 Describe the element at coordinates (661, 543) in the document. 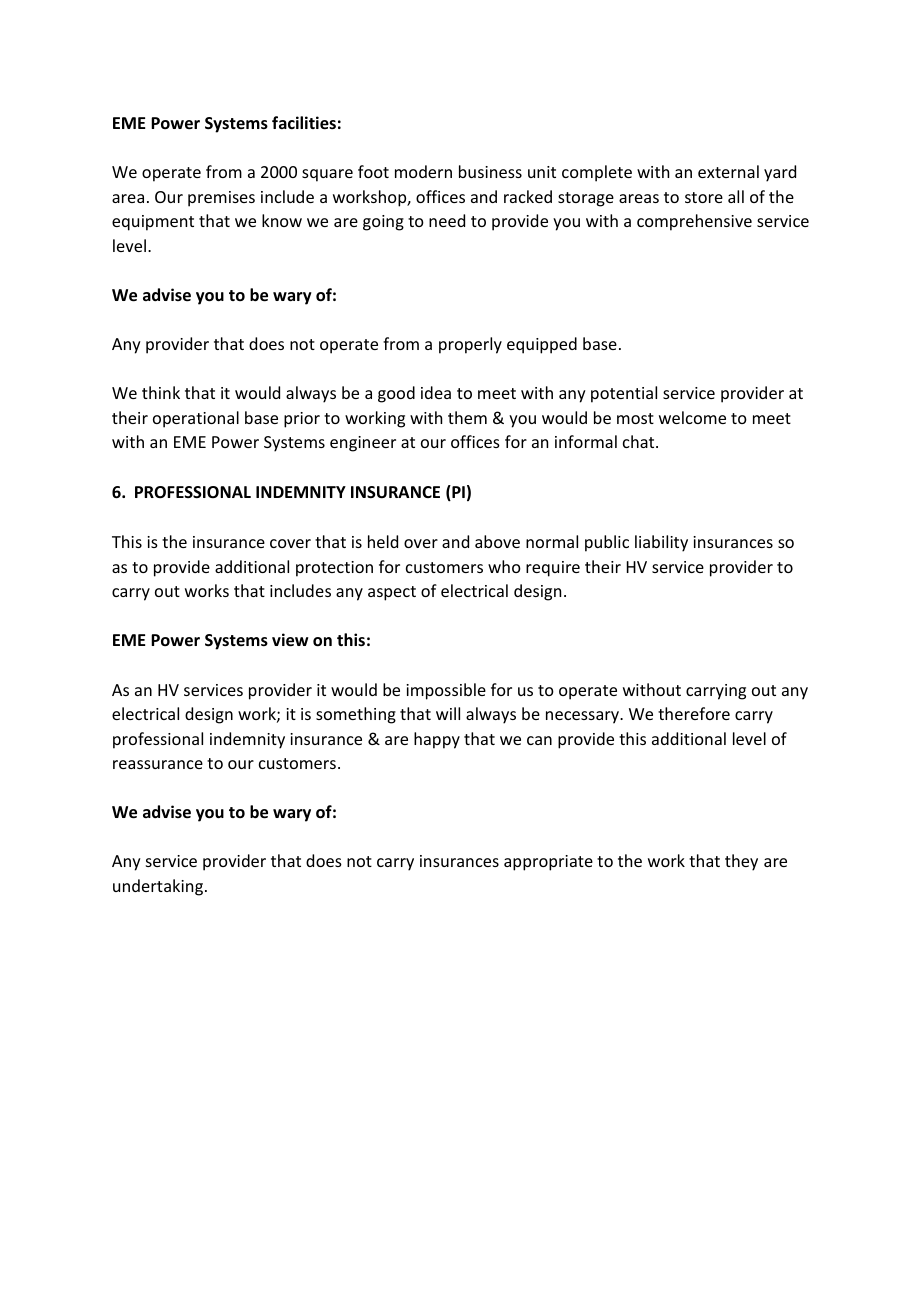

I see `liability` at that location.
